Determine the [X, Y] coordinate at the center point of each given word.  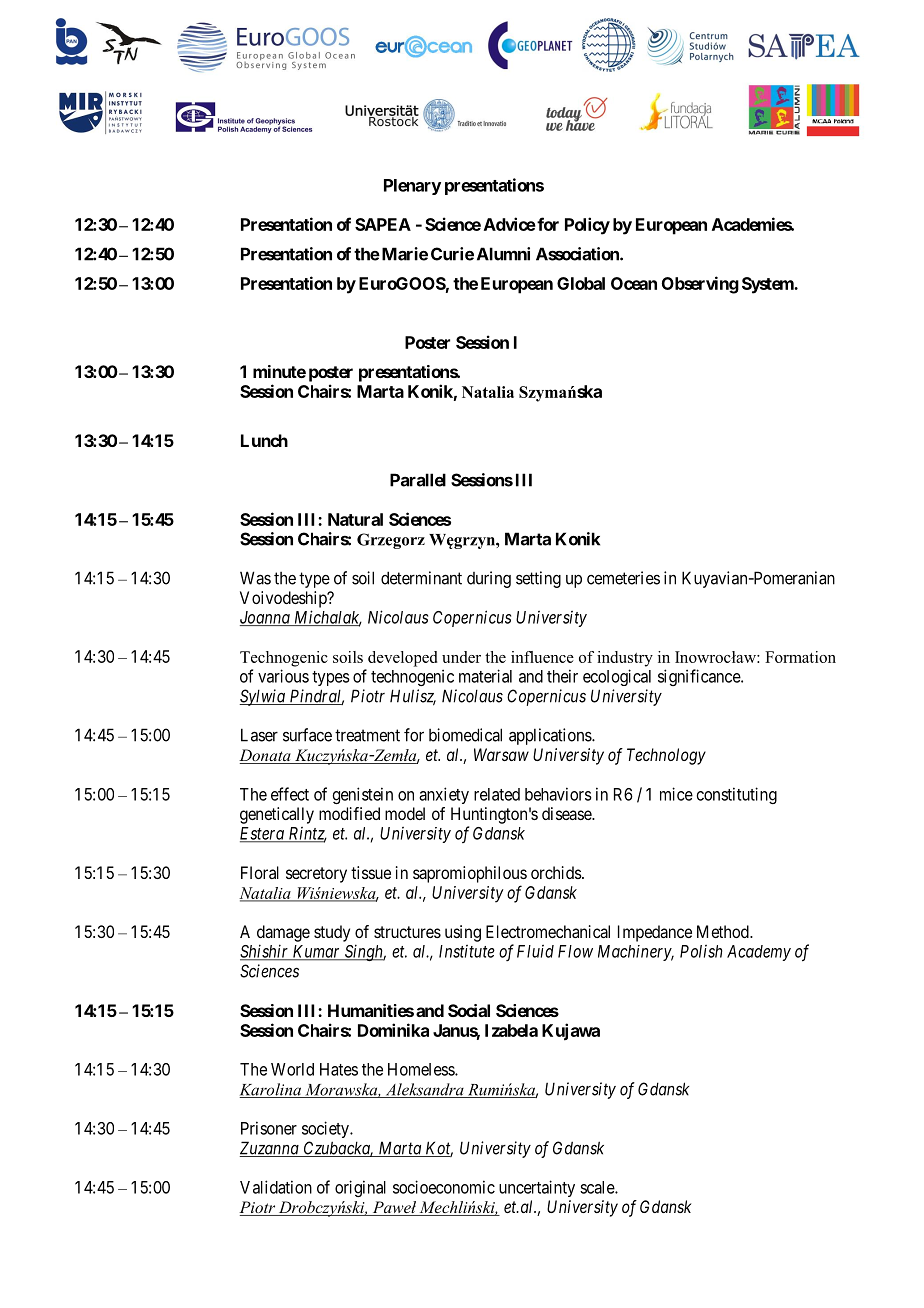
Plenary [412, 187]
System [768, 285]
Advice [510, 224]
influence [542, 657]
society [326, 1129]
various [283, 676]
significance [700, 677]
